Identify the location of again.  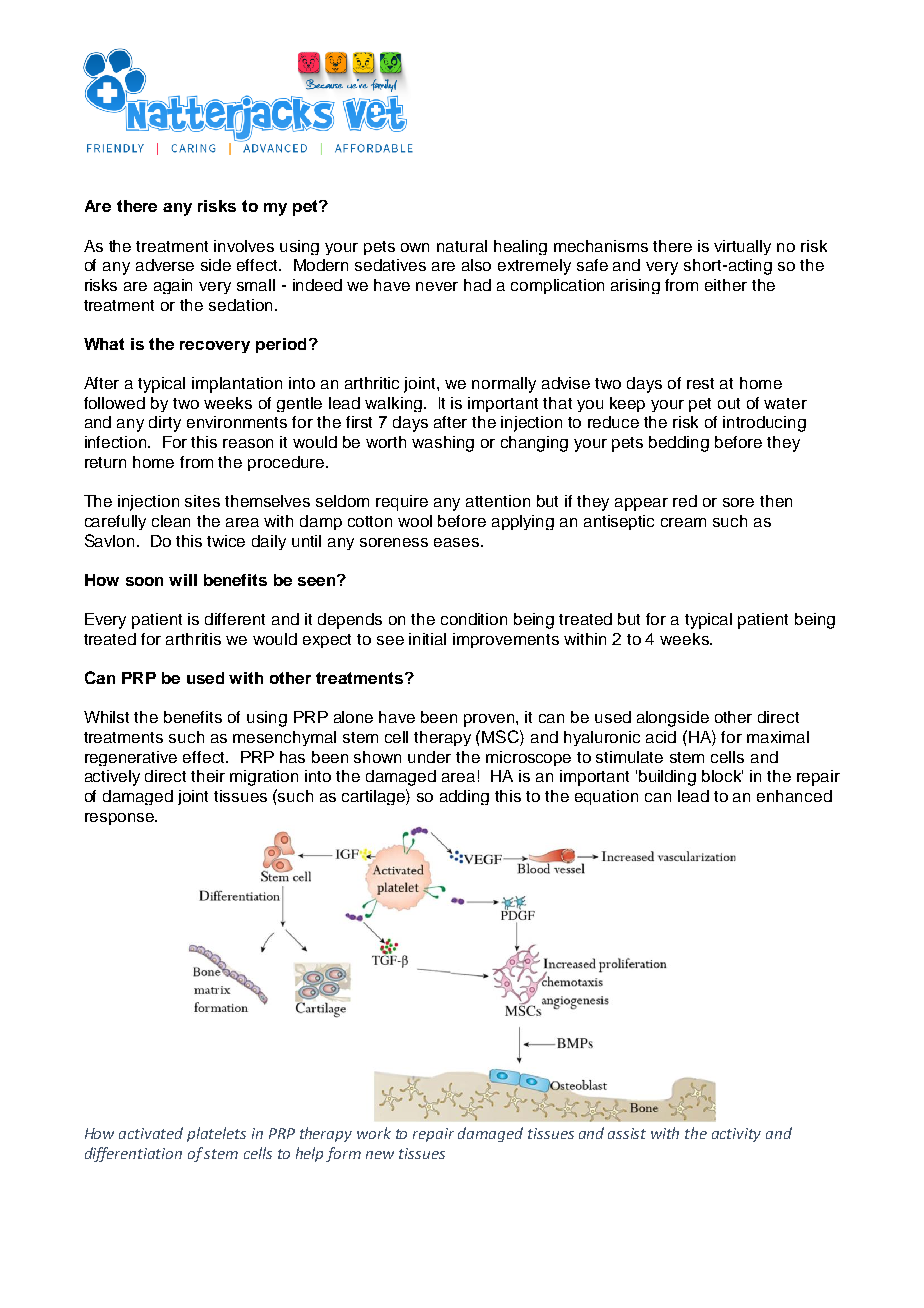
(173, 286).
